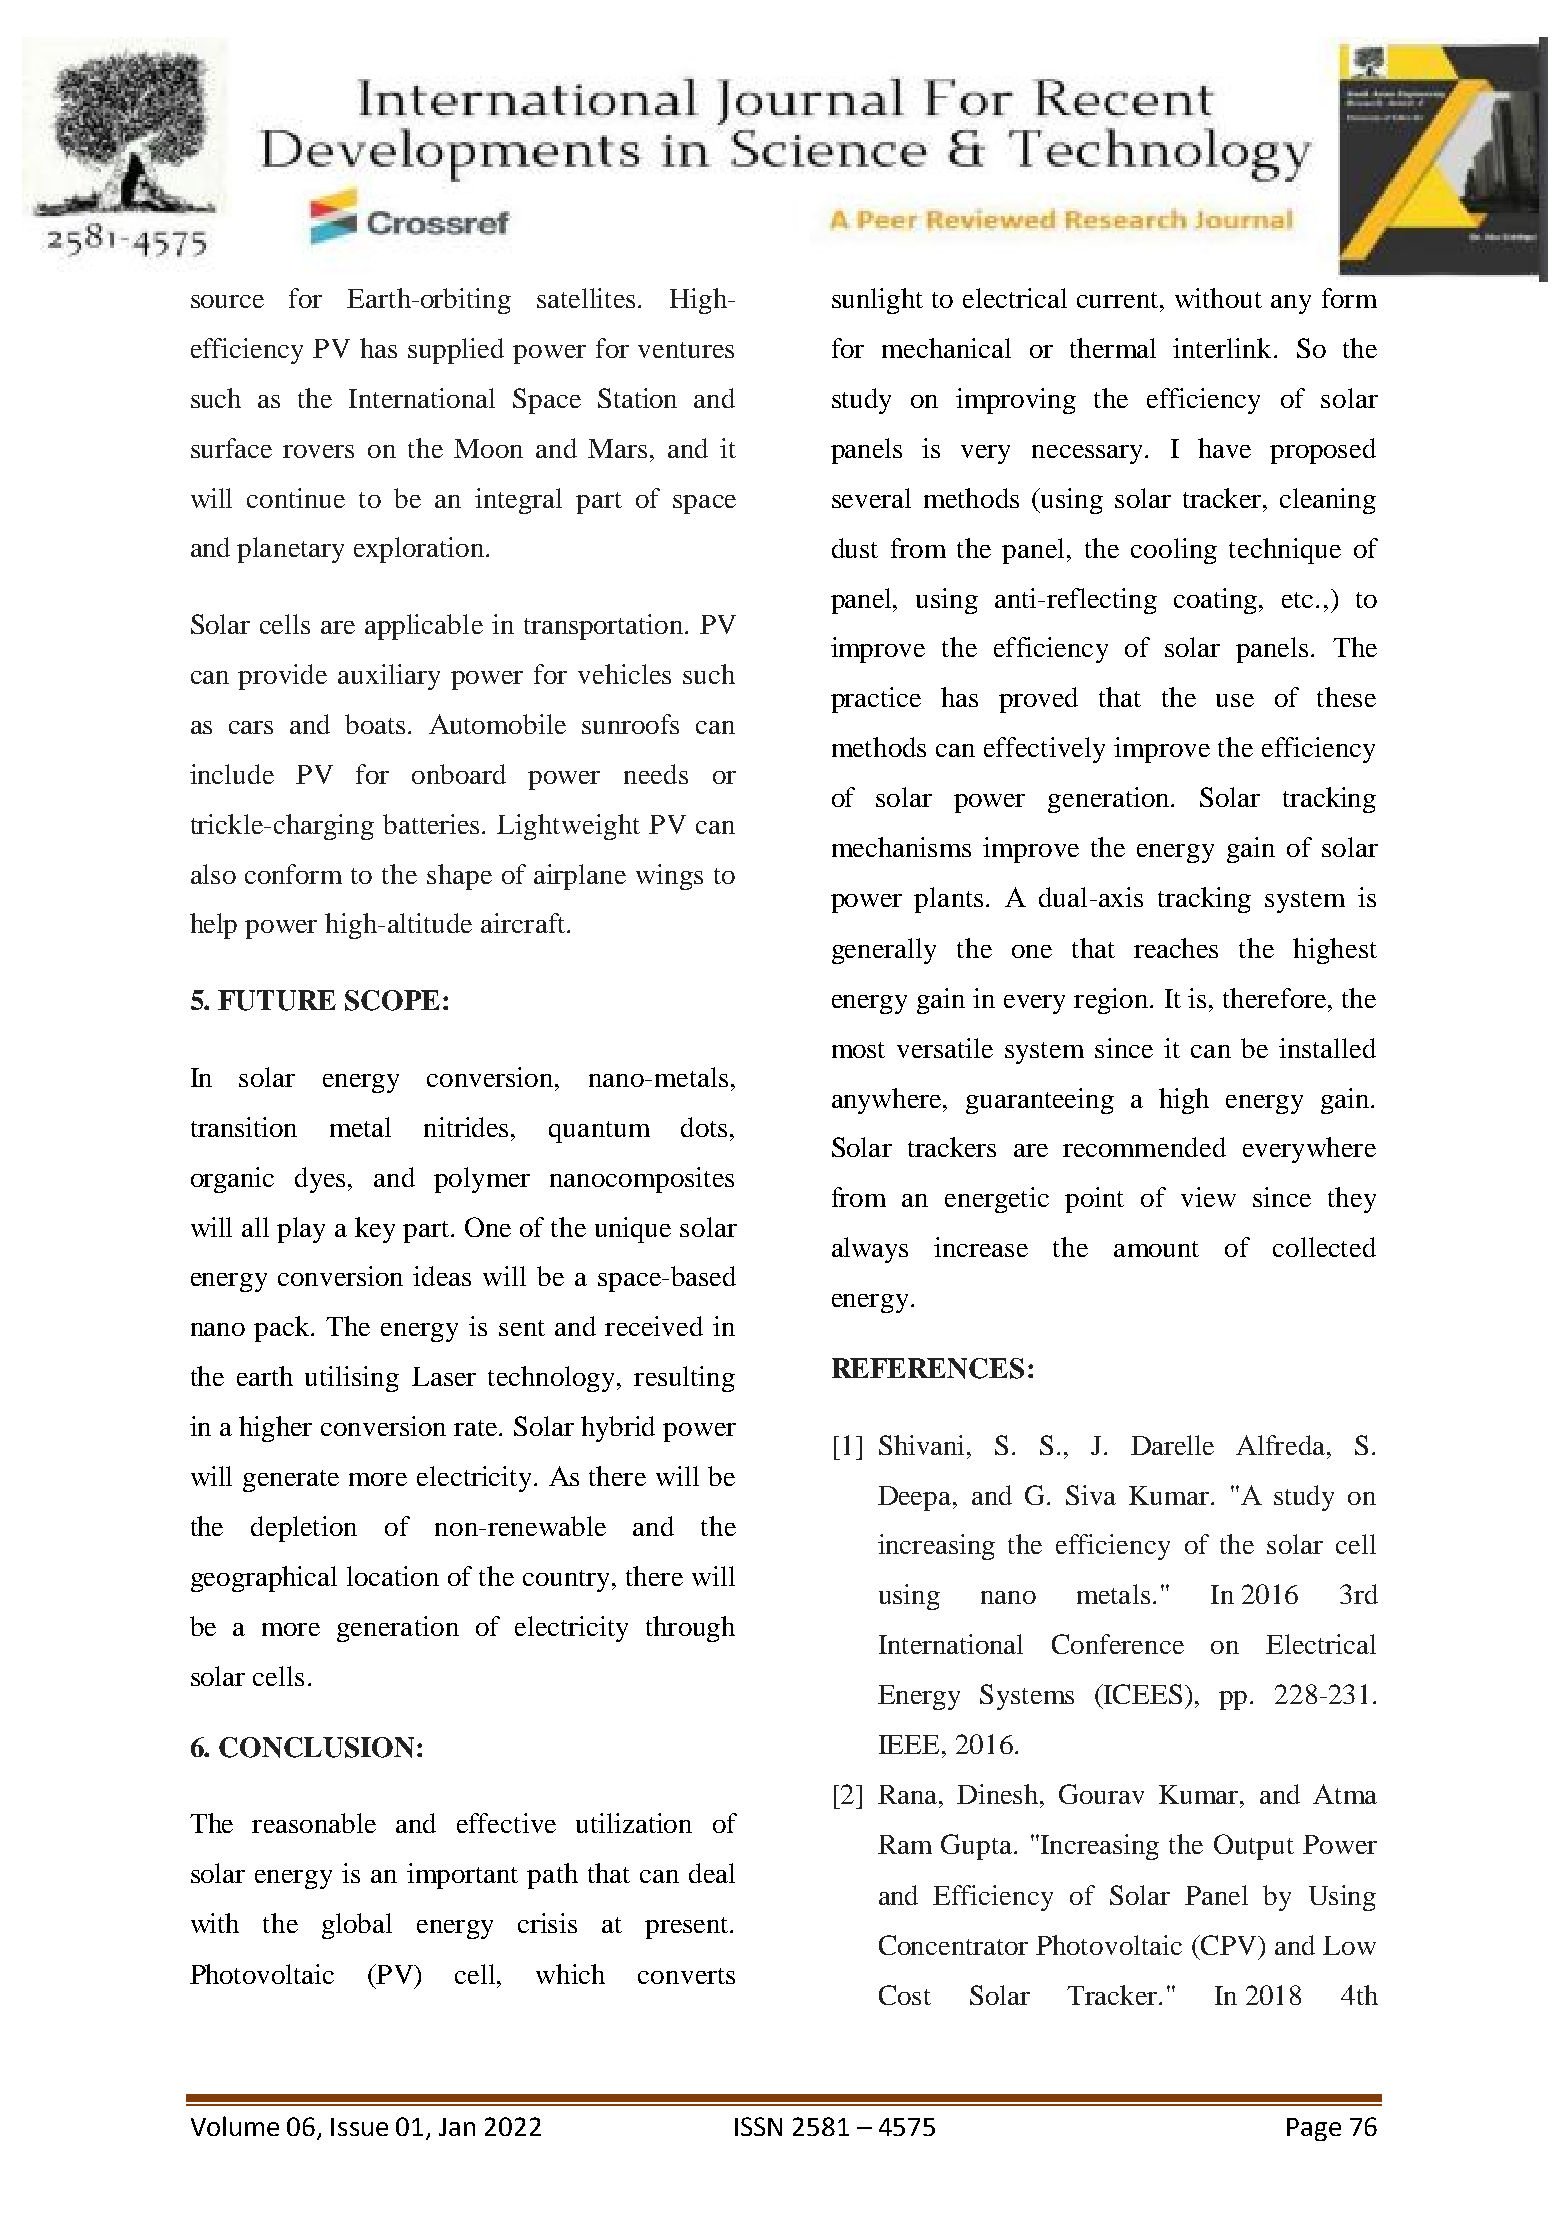 This document has width=1567, height=2217. What do you see at coordinates (758, 2126) in the document?
I see `ISSN` at bounding box center [758, 2126].
